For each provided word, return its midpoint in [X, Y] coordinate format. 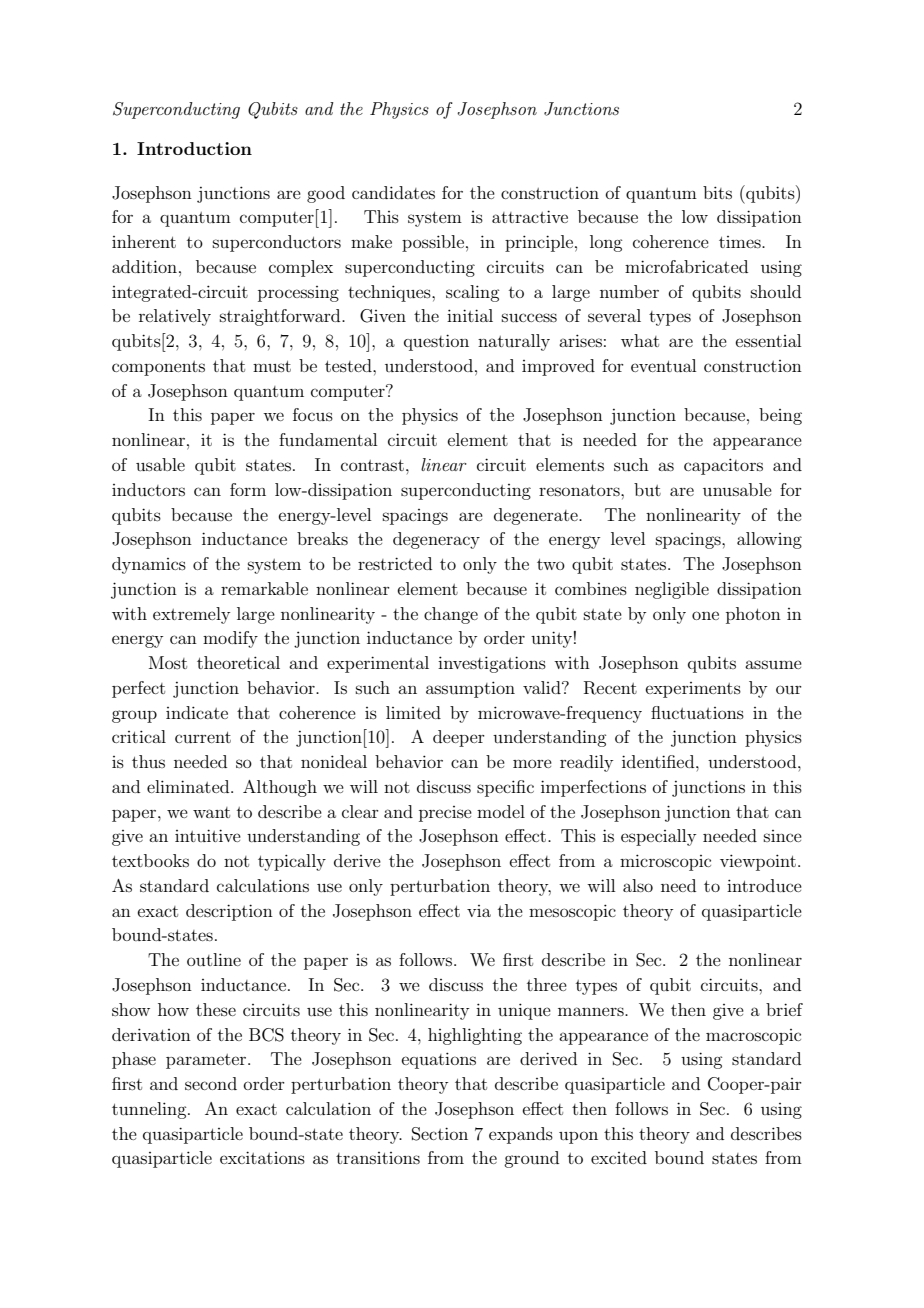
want [211, 812]
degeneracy [436, 540]
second [211, 1083]
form [248, 489]
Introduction [194, 148]
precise [445, 814]
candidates [393, 192]
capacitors [723, 466]
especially [658, 837]
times [741, 242]
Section [440, 1134]
